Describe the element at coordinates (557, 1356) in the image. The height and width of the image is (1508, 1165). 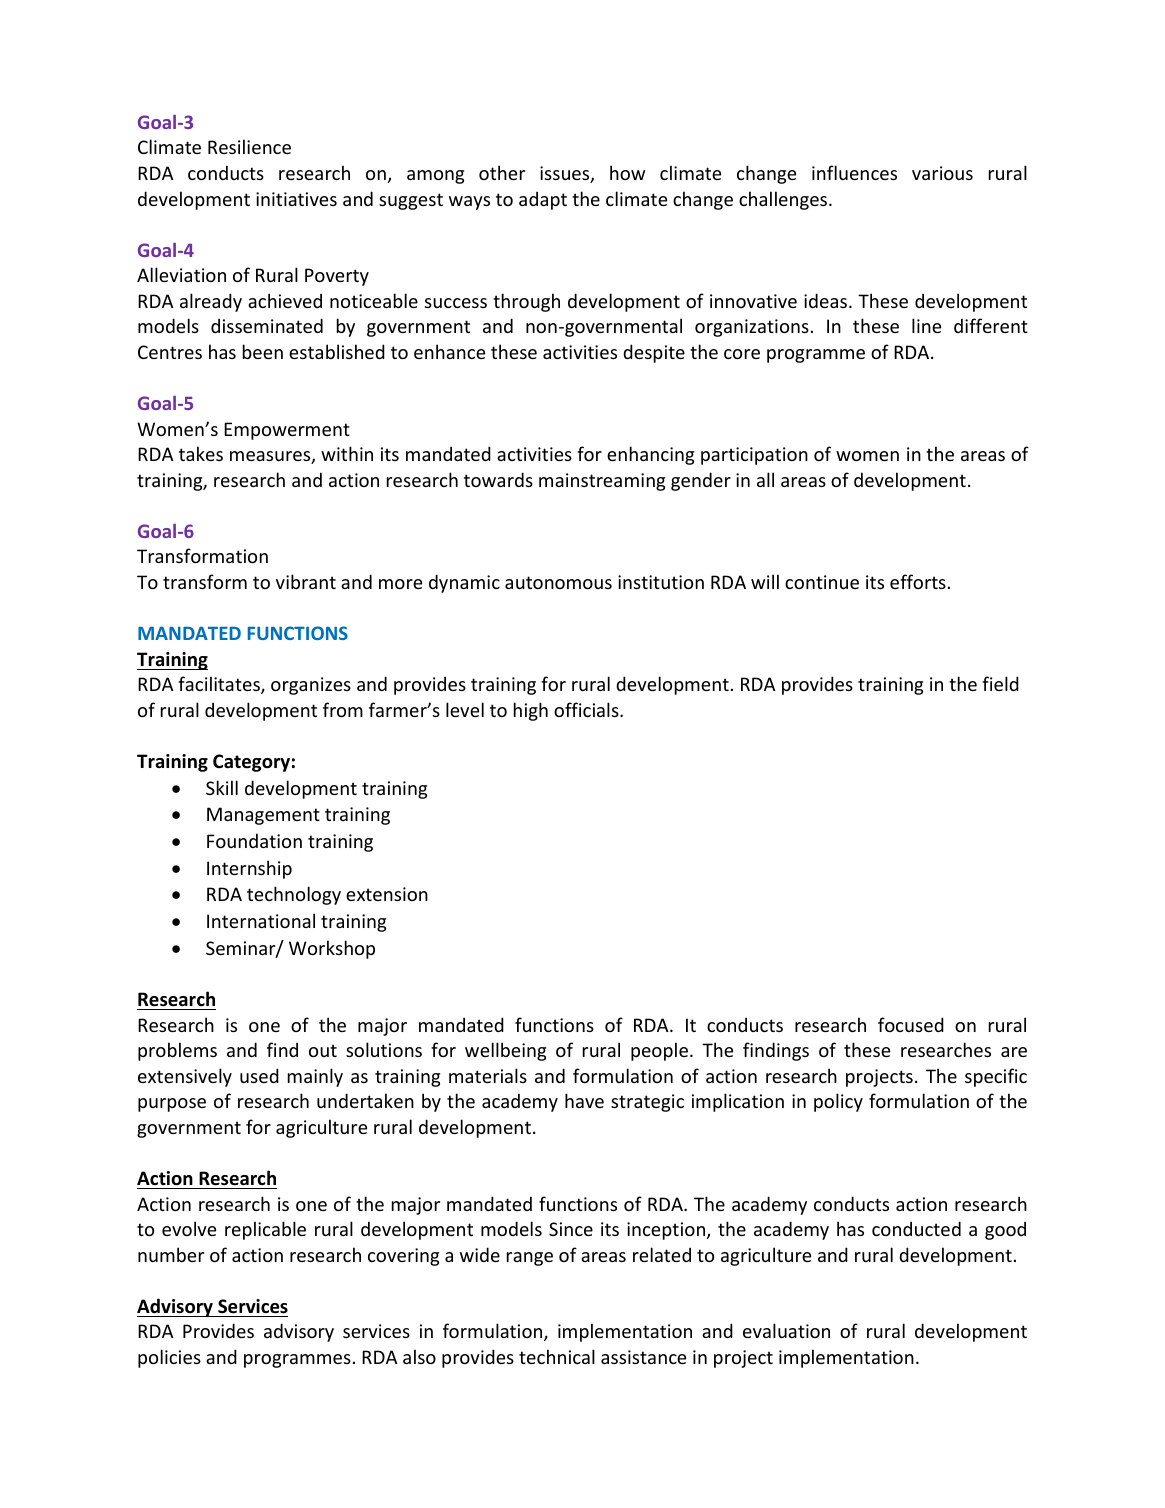
I see `technical` at that location.
